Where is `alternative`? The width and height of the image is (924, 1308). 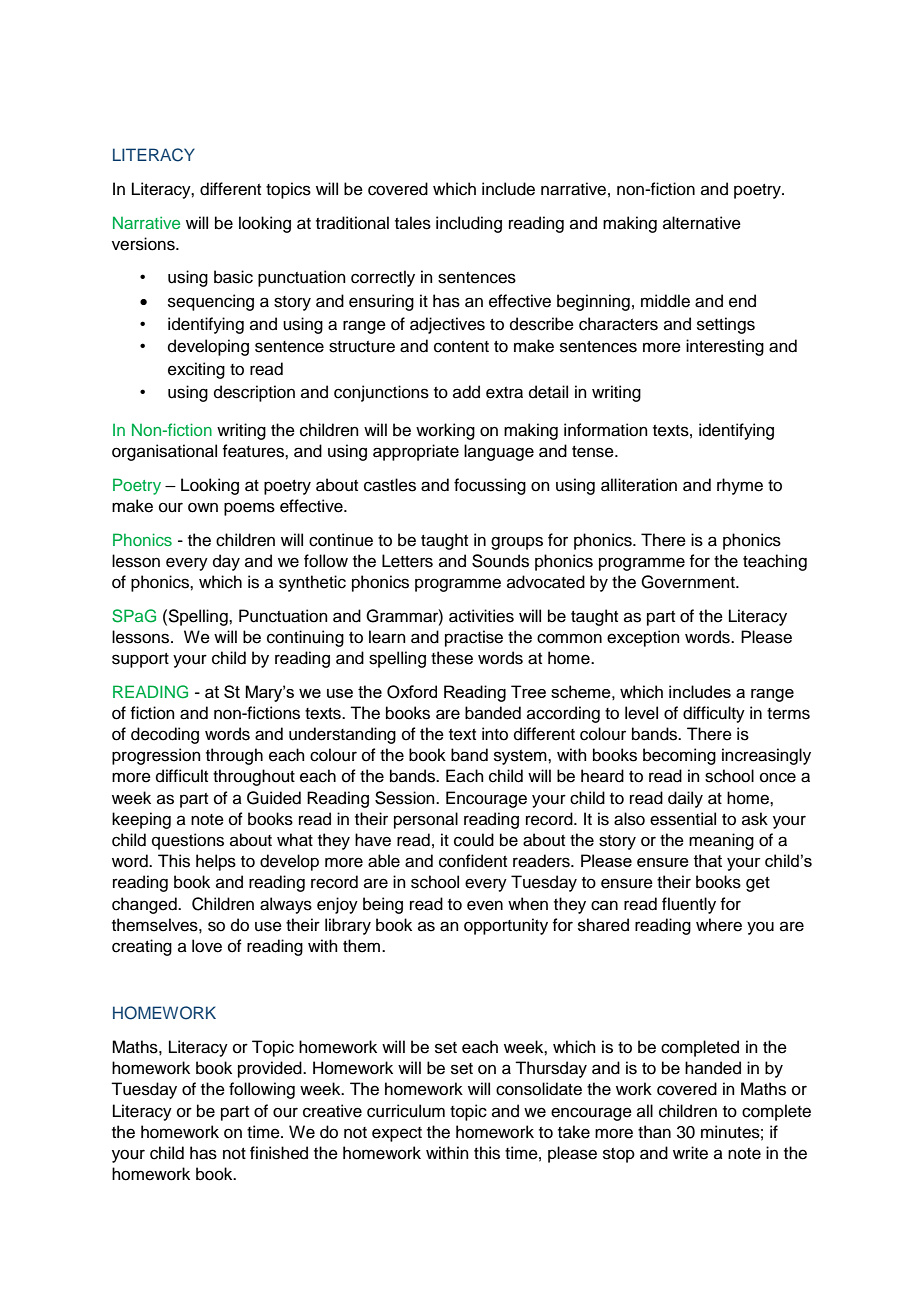
alternative is located at coordinates (702, 223).
